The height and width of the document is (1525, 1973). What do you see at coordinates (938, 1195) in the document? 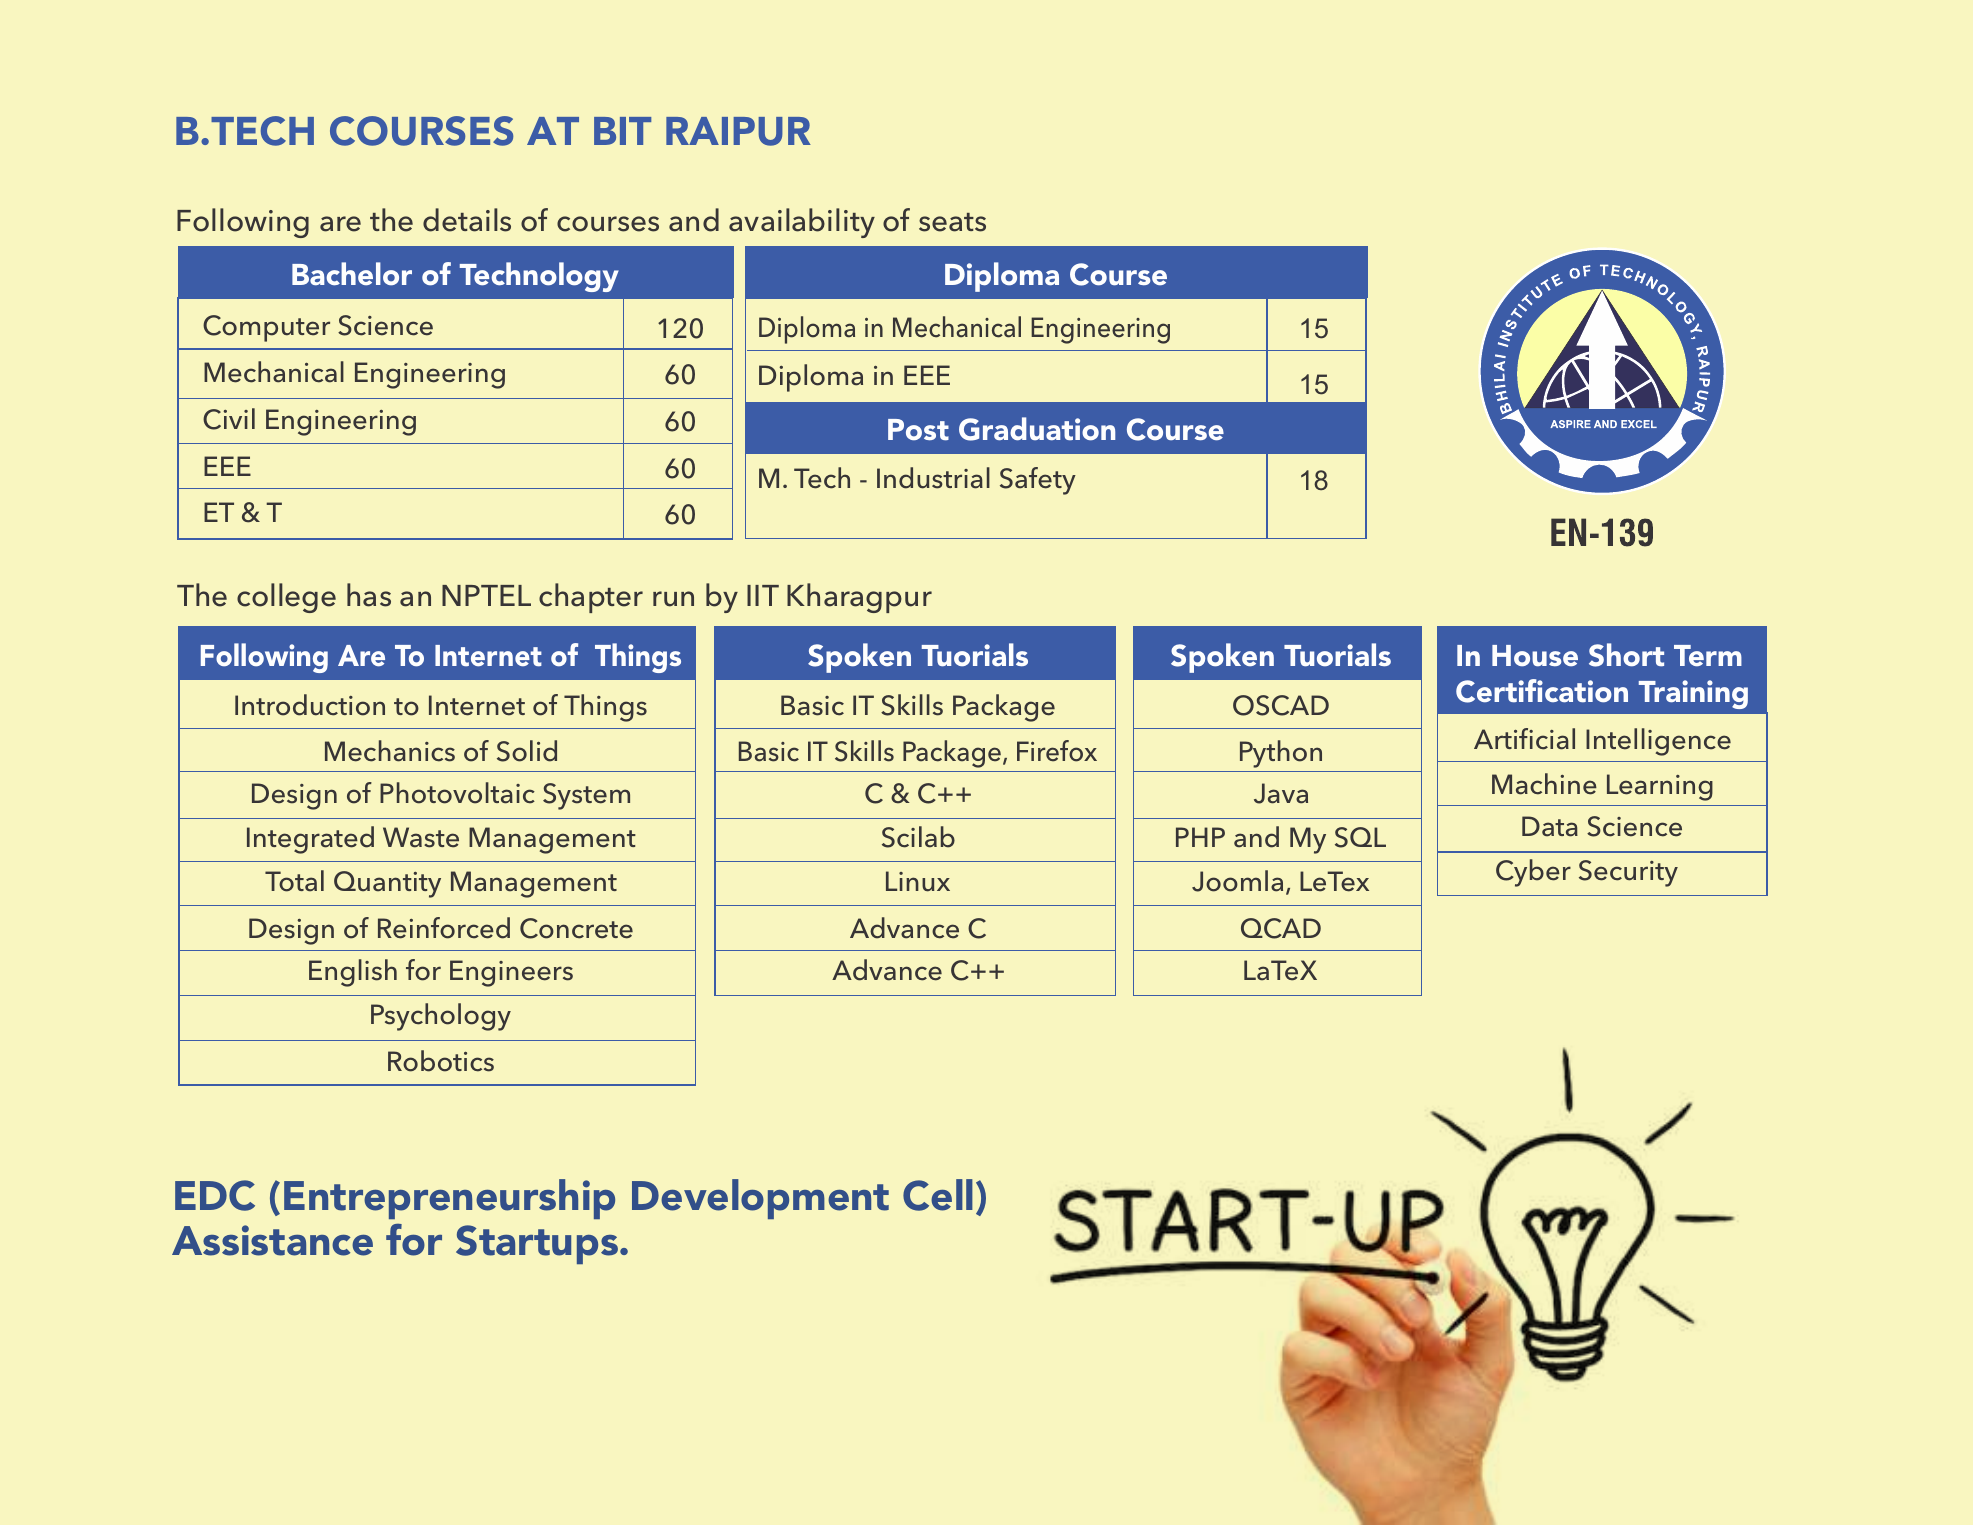
I see `Cell` at bounding box center [938, 1195].
